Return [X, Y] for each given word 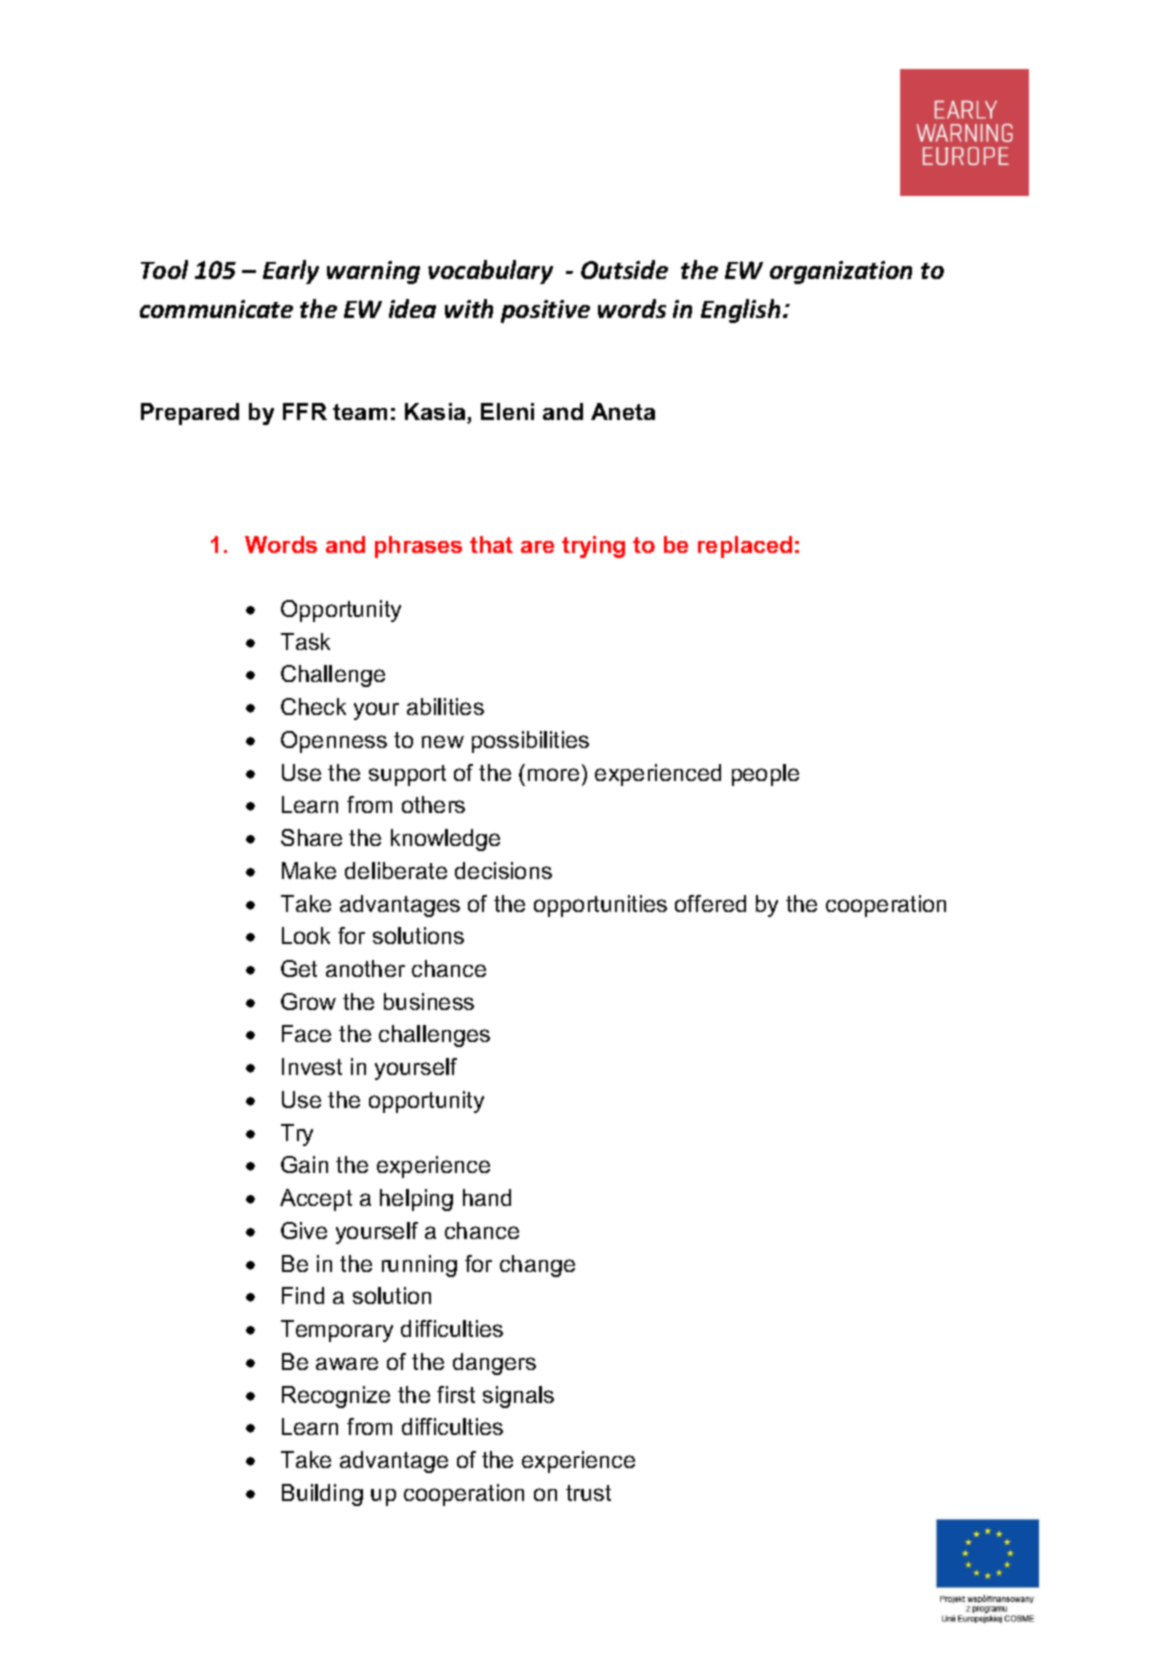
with [469, 308]
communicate [216, 309]
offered [710, 903]
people [765, 775]
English [740, 311]
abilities [445, 706]
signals [518, 1397]
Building [322, 1495]
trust [588, 1493]
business [429, 1001]
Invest [312, 1066]
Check [313, 706]
